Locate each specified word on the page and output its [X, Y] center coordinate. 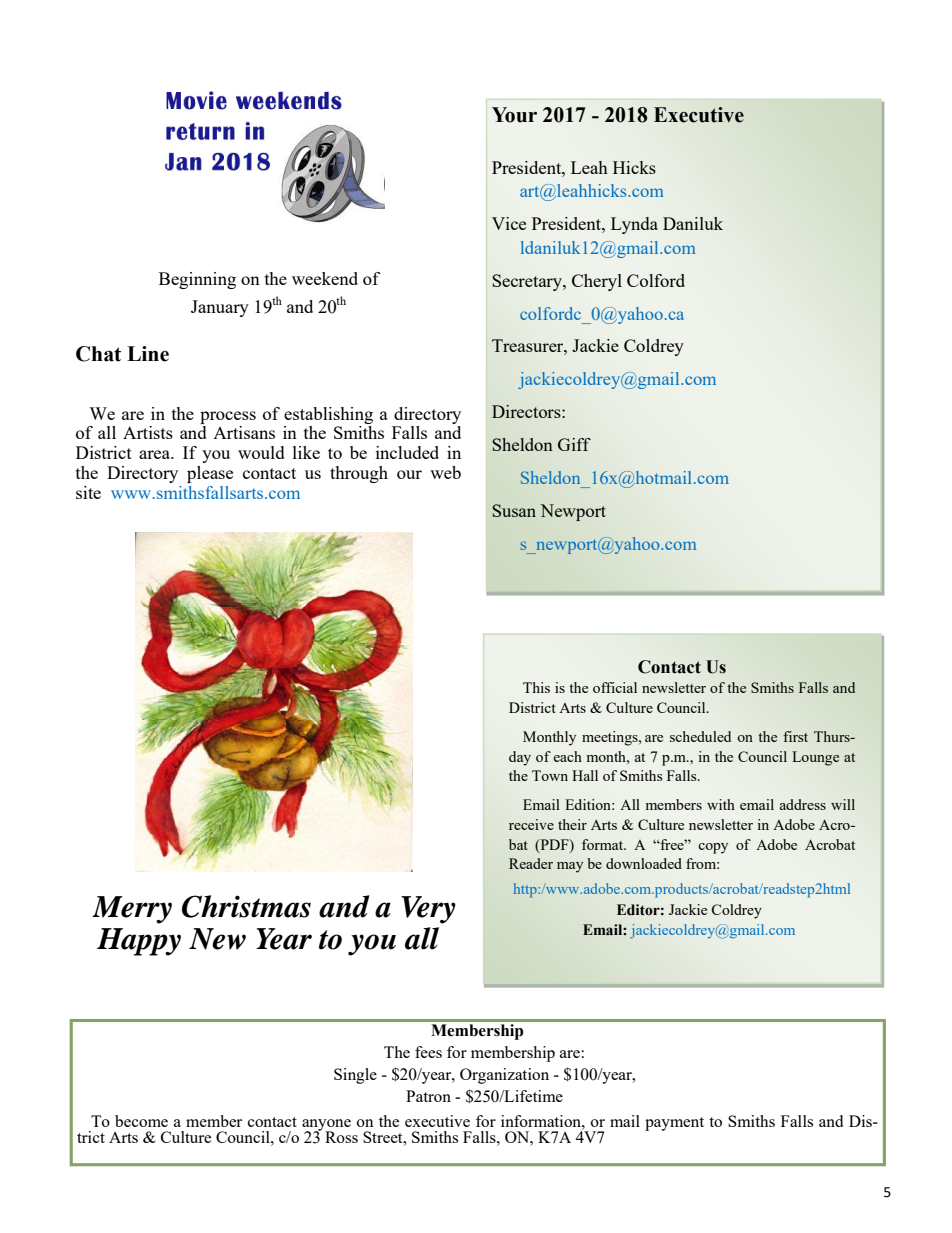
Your [514, 115]
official [615, 687]
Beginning [197, 280]
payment [674, 1124]
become [141, 1121]
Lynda [634, 225]
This [536, 687]
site [88, 492]
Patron [428, 1096]
